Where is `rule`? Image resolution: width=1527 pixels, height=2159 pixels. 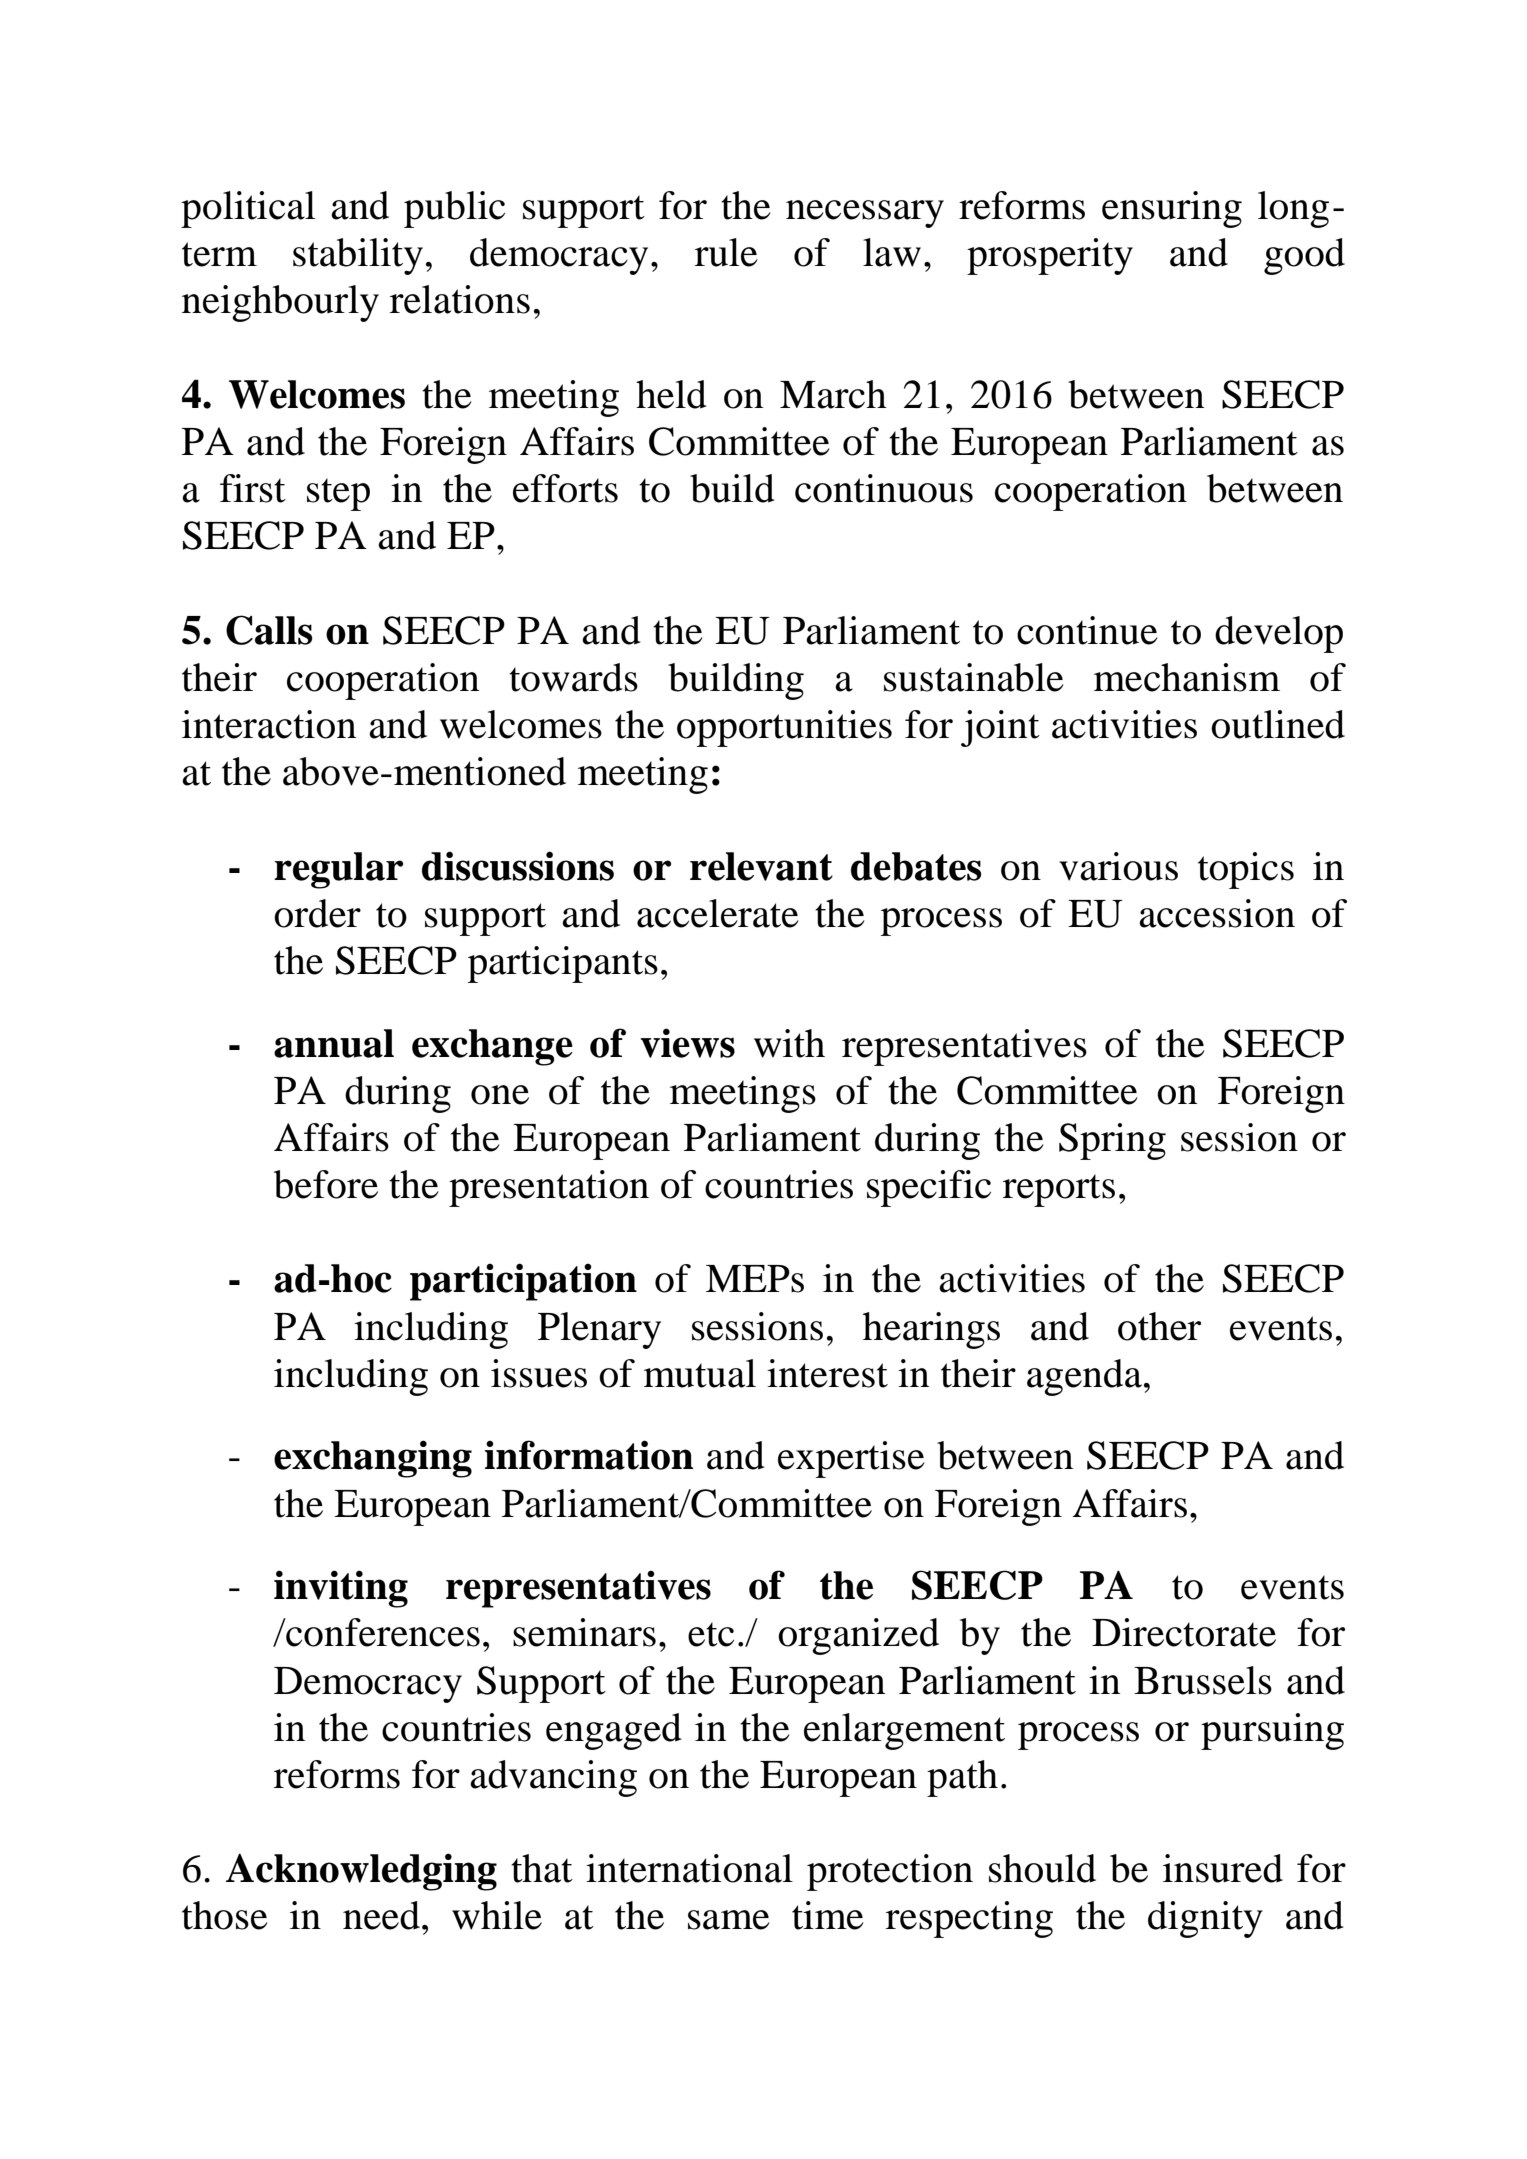 rule is located at coordinates (726, 252).
